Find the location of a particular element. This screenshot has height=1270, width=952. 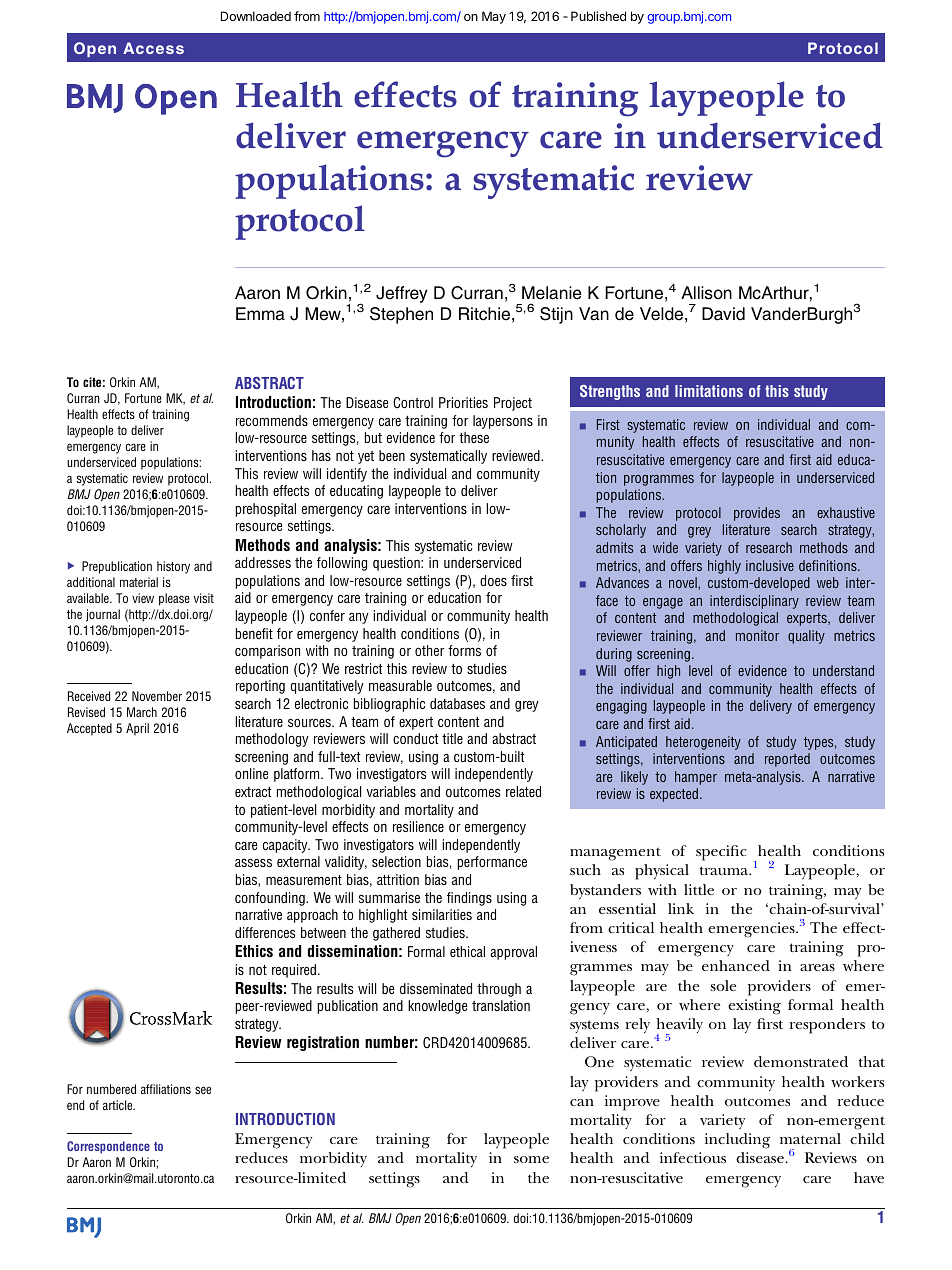

Access is located at coordinates (153, 48).
